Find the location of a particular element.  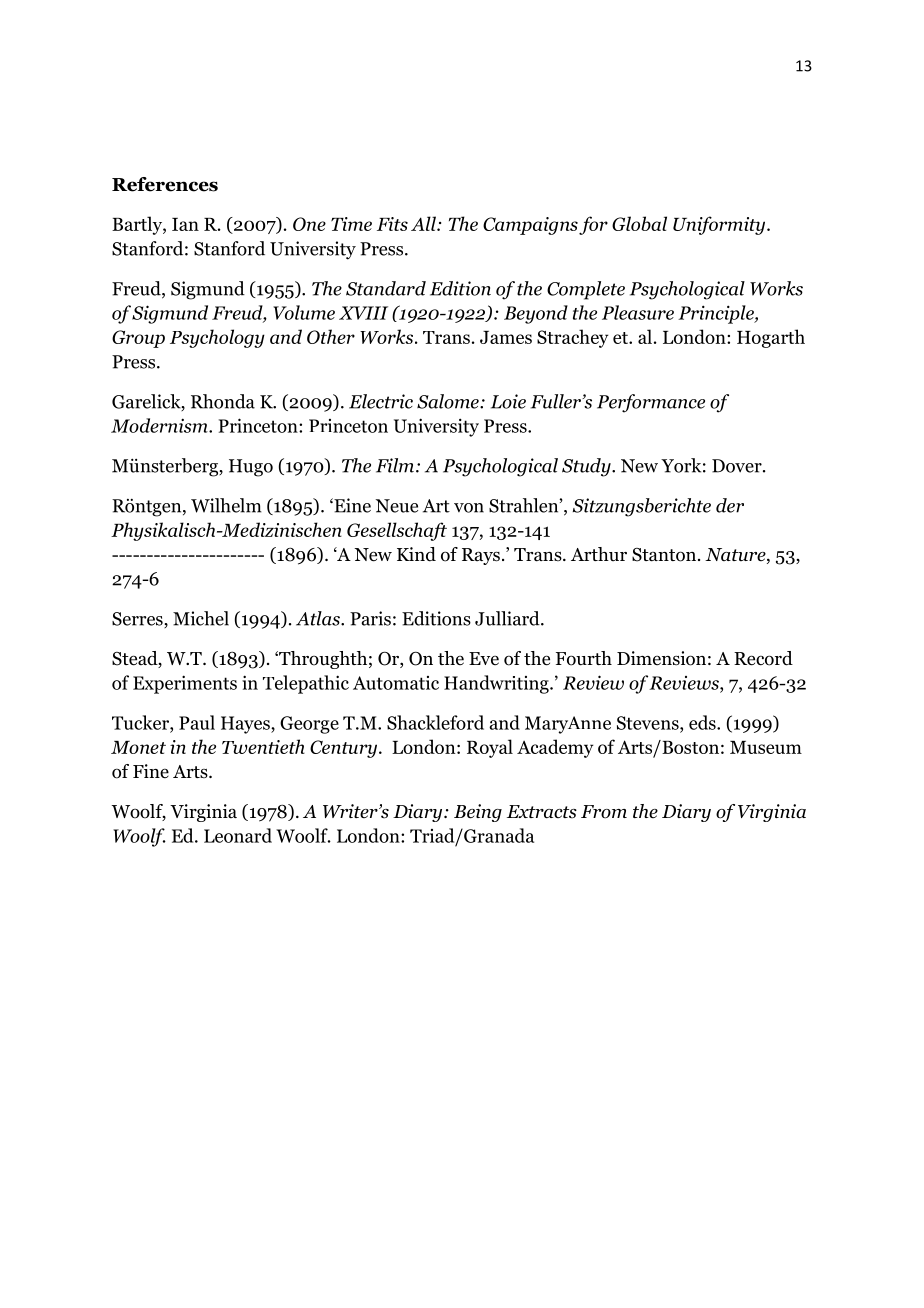

Experiments is located at coordinates (185, 684).
